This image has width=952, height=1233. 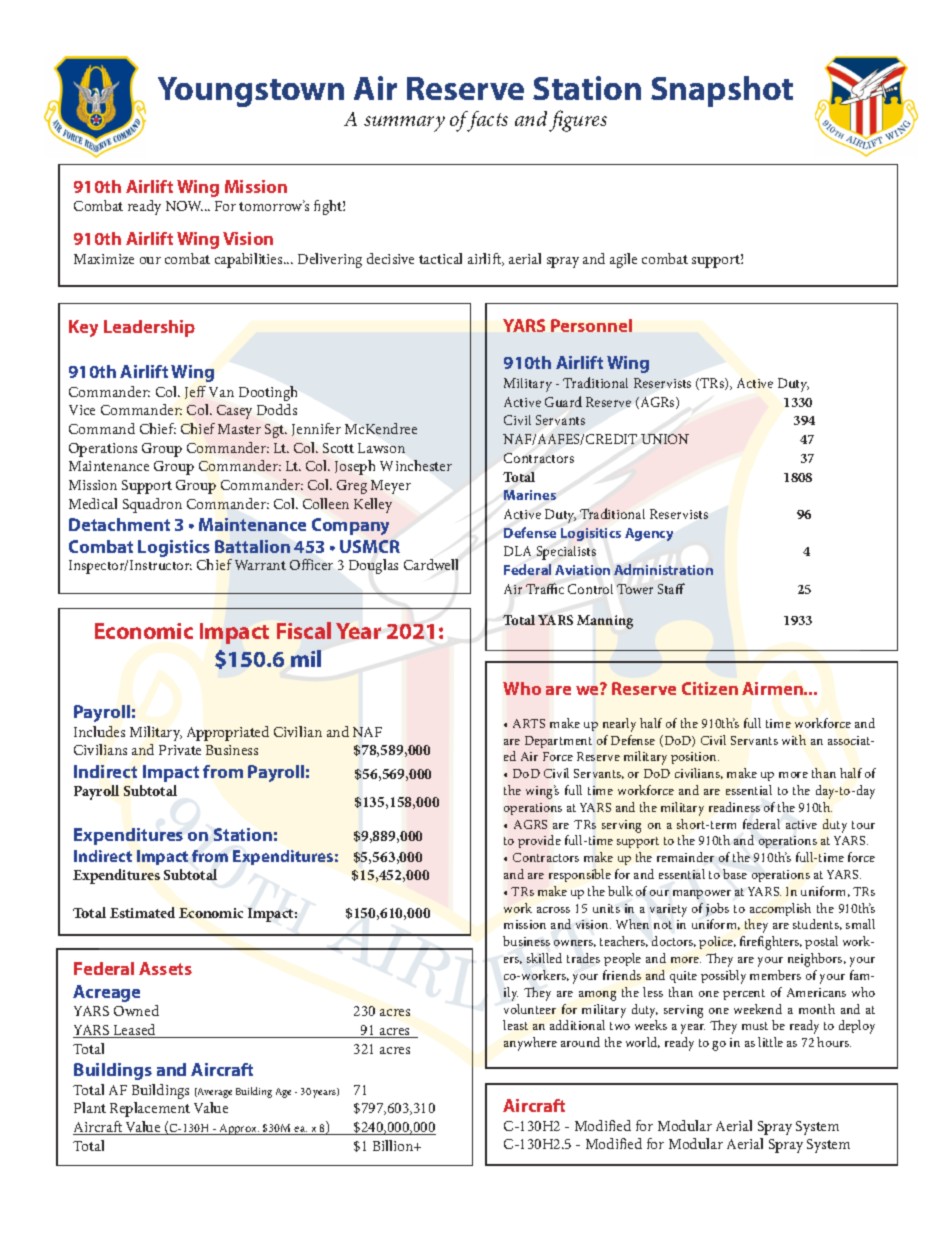 I want to click on Youngstown, so click(x=251, y=92).
